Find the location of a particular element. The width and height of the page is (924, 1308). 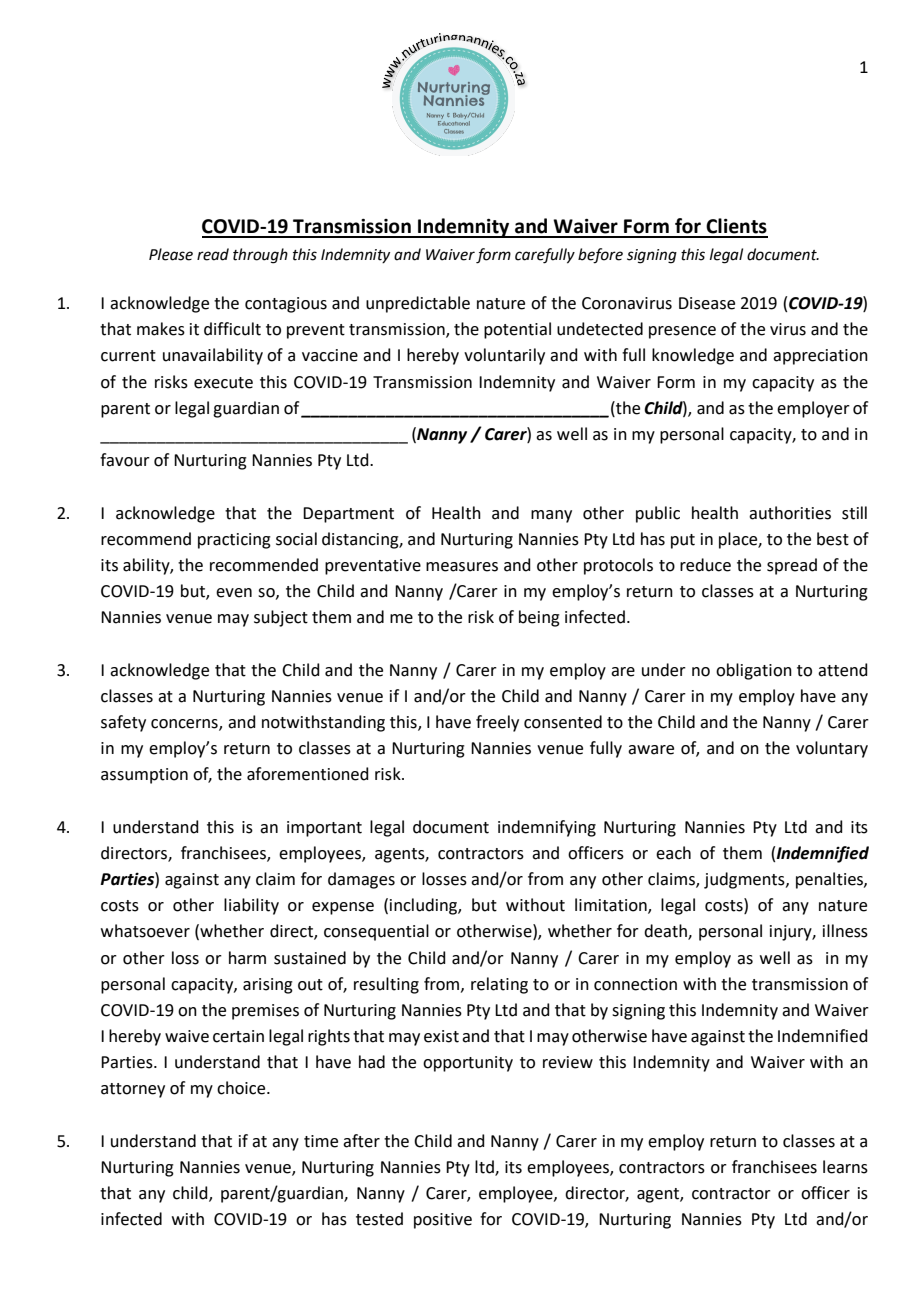

Disease is located at coordinates (707, 303).
